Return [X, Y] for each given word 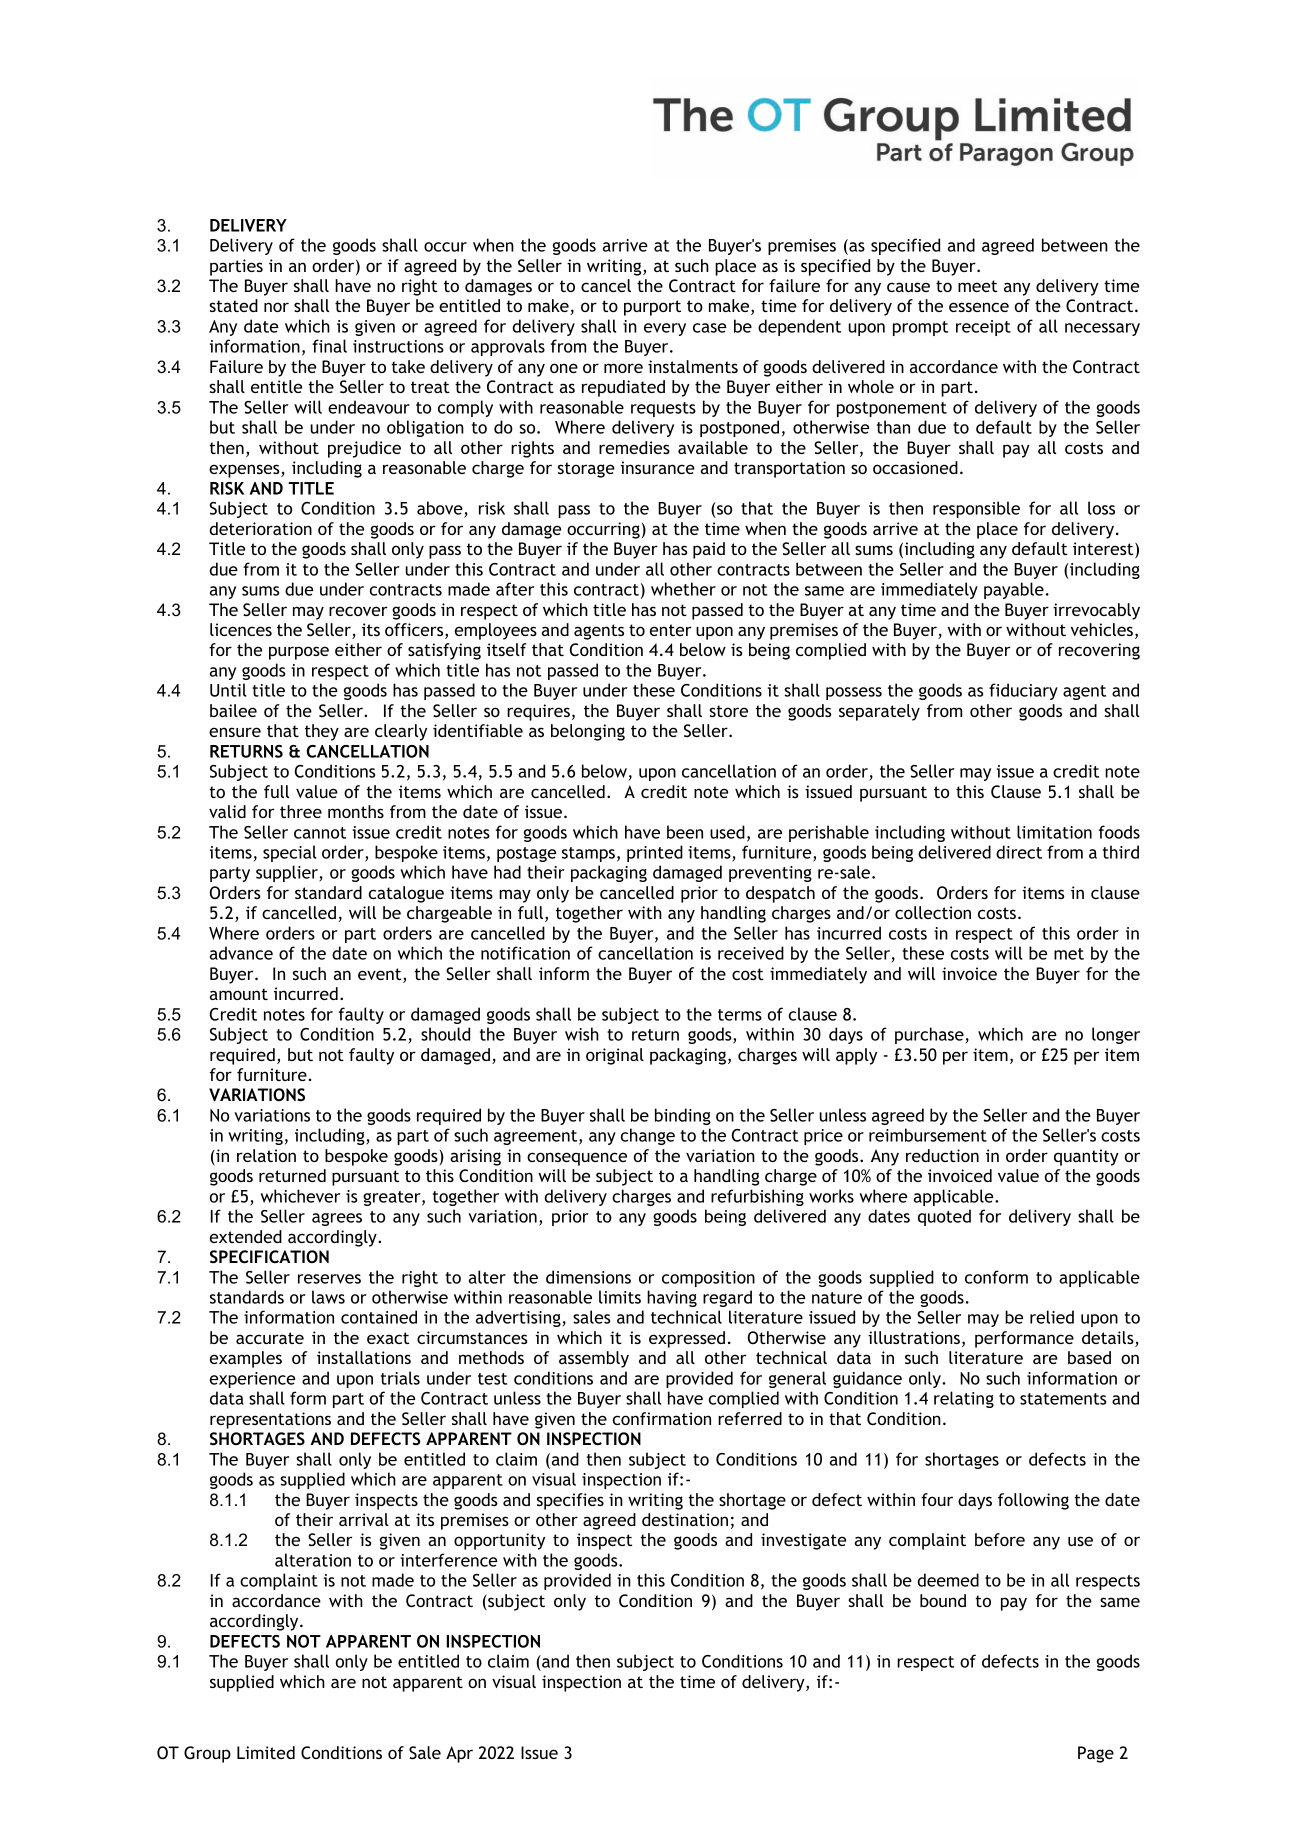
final [329, 346]
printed [655, 853]
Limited [266, 1752]
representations [270, 1420]
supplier [288, 873]
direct [1019, 852]
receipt [983, 328]
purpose [299, 653]
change [648, 1136]
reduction [942, 1155]
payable [1014, 590]
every [665, 329]
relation [266, 1155]
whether [683, 589]
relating [964, 1399]
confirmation [662, 1418]
